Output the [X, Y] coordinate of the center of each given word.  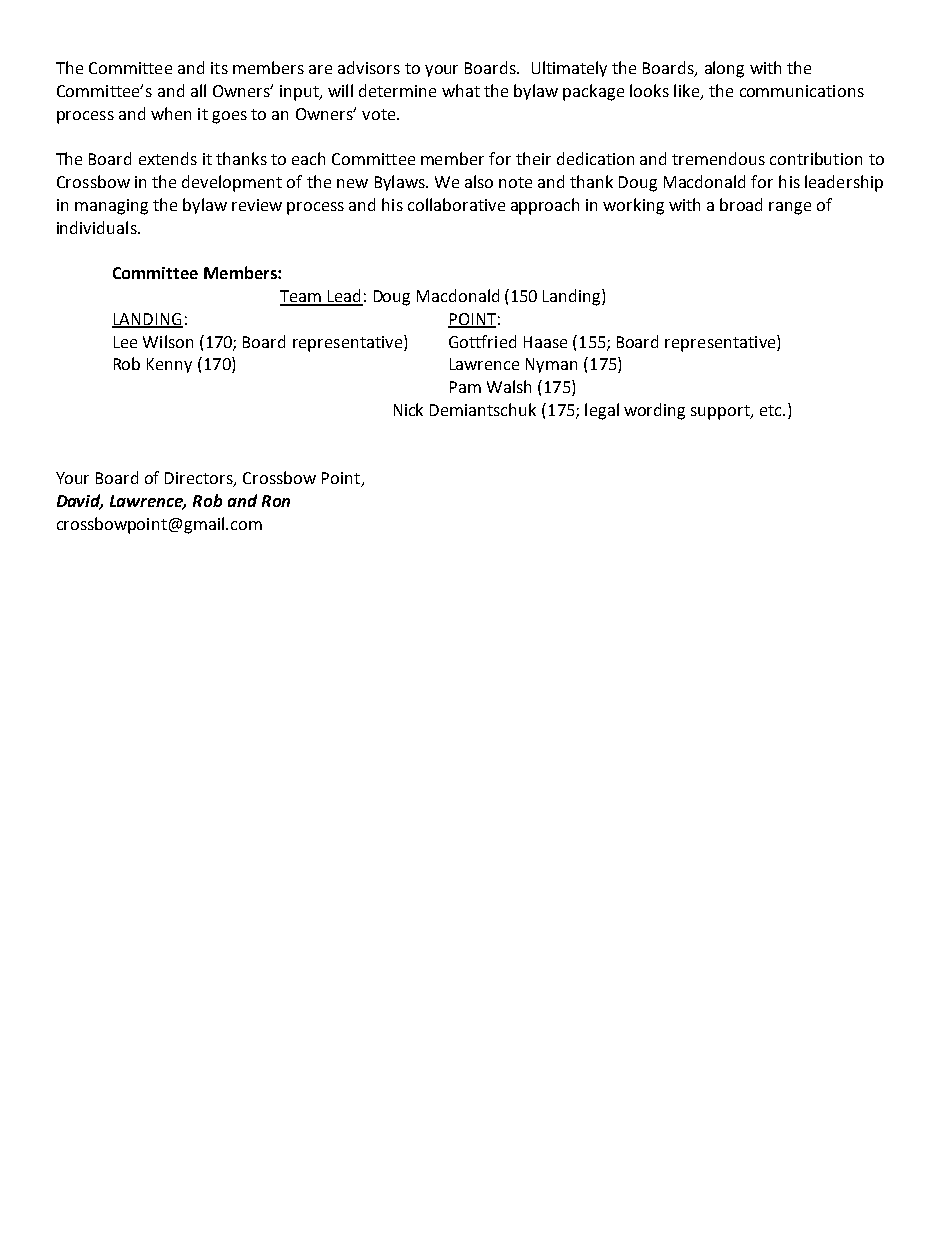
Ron [276, 501]
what [461, 90]
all [198, 90]
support [721, 412]
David [80, 502]
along [724, 69]
